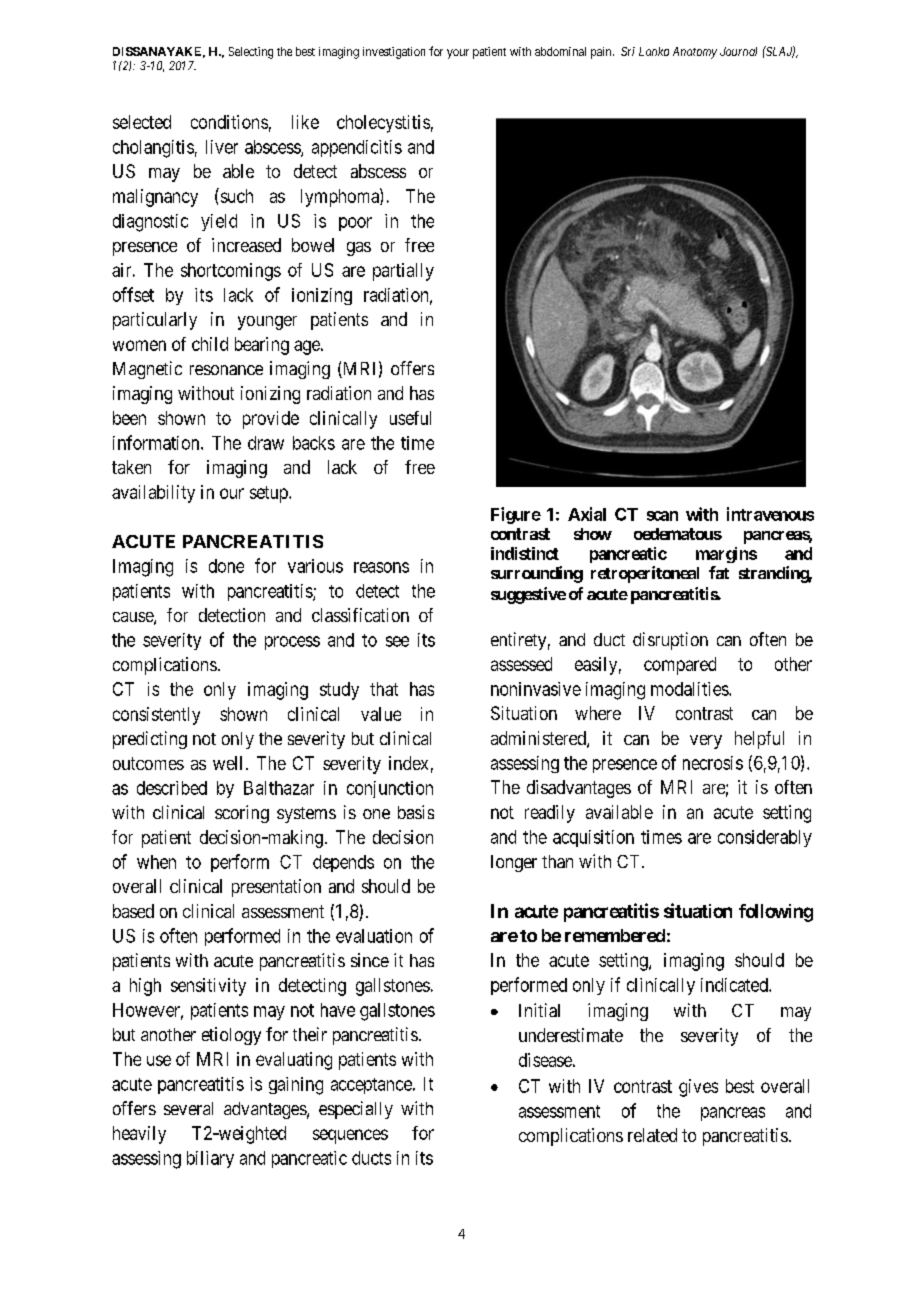  Describe the element at coordinates (410, 418) in the page. I see `useful` at that location.
